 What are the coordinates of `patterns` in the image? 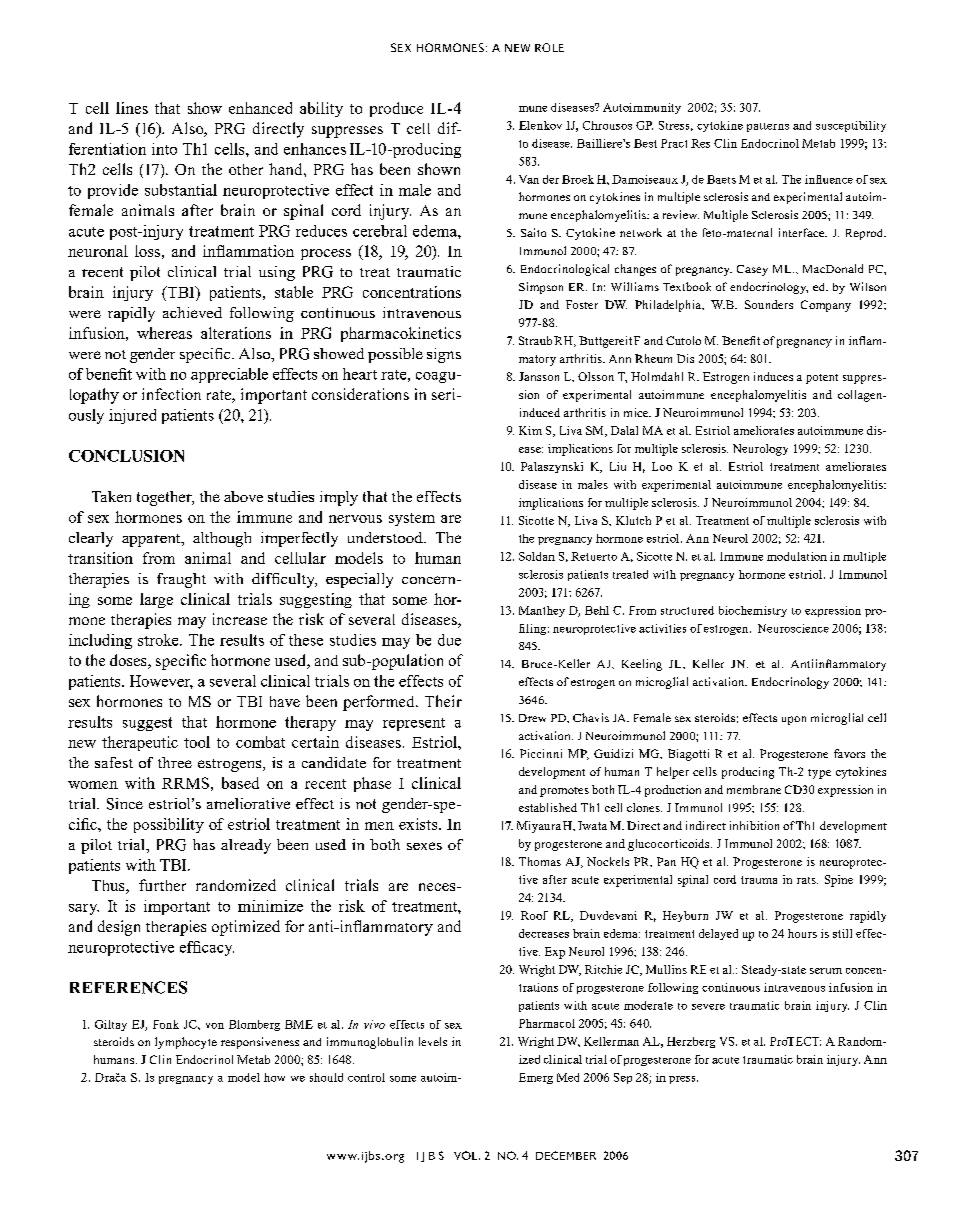 It's located at (768, 127).
